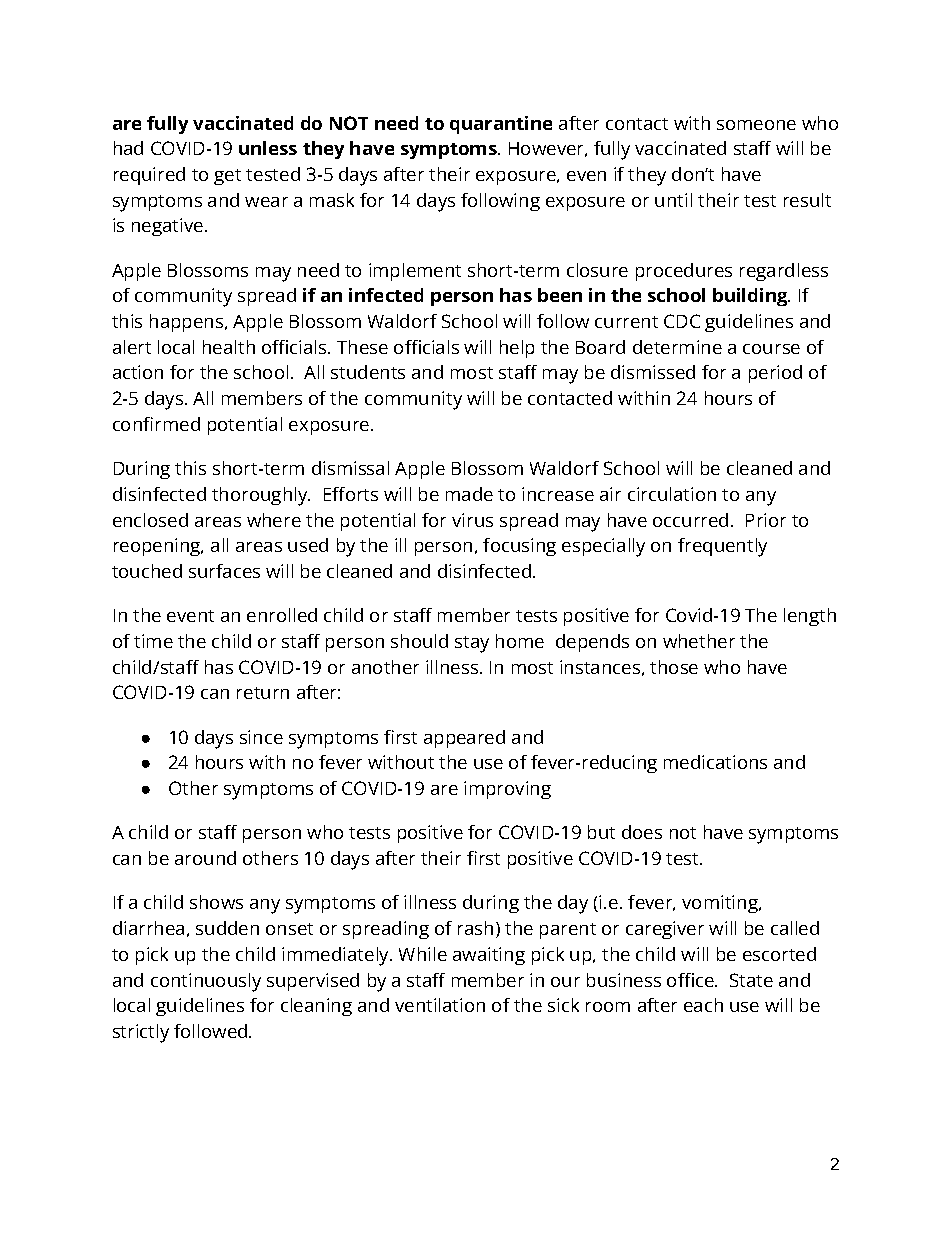 The height and width of the screenshot is (1233, 952). Describe the element at coordinates (156, 424) in the screenshot. I see `confirmed` at that location.
